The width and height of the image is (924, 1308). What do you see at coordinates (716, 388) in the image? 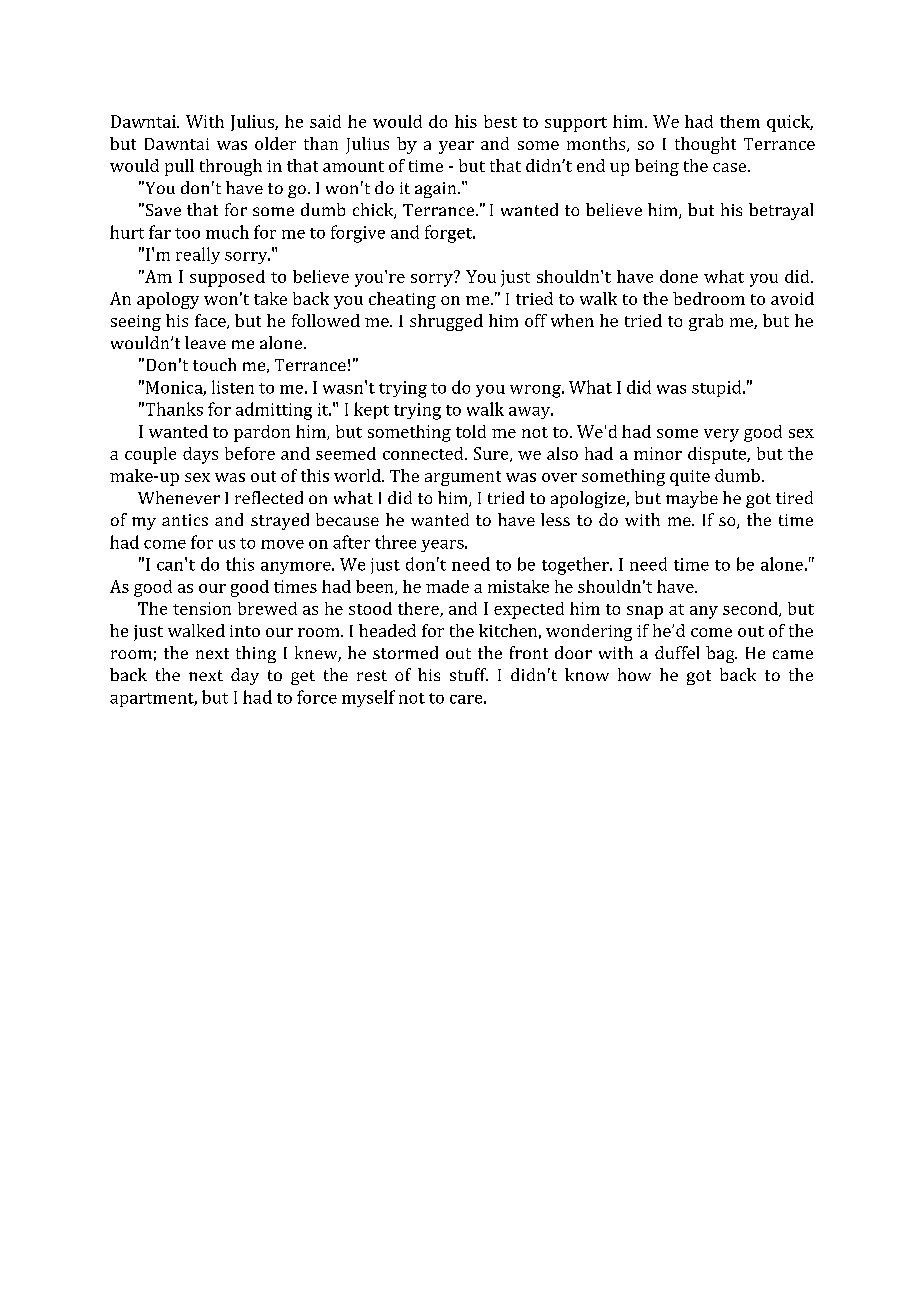
I see `stupid` at bounding box center [716, 388].
